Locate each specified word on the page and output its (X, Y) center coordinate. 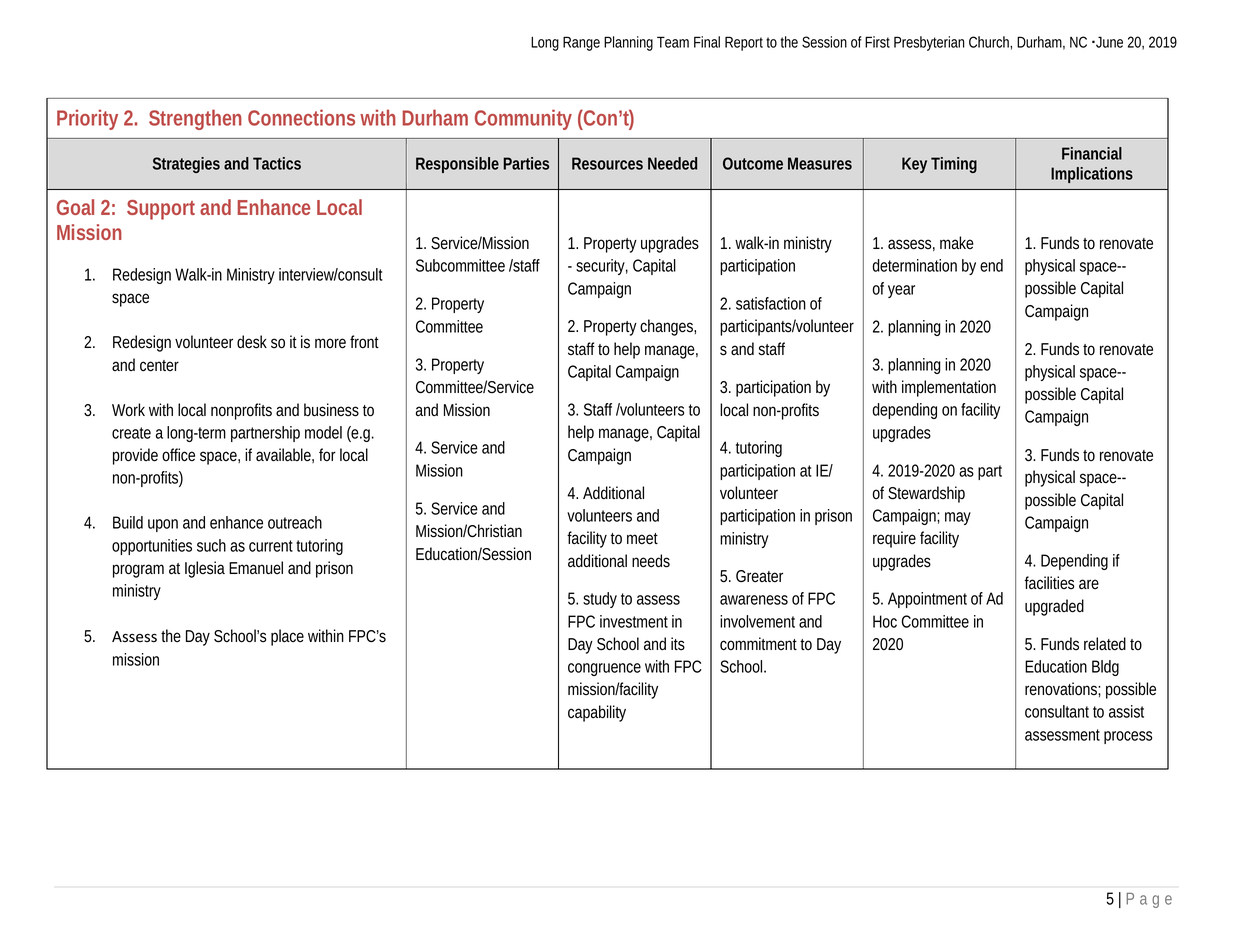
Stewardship (926, 494)
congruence (604, 669)
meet (642, 539)
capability (597, 713)
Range (581, 43)
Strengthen (195, 119)
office (178, 455)
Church (990, 43)
